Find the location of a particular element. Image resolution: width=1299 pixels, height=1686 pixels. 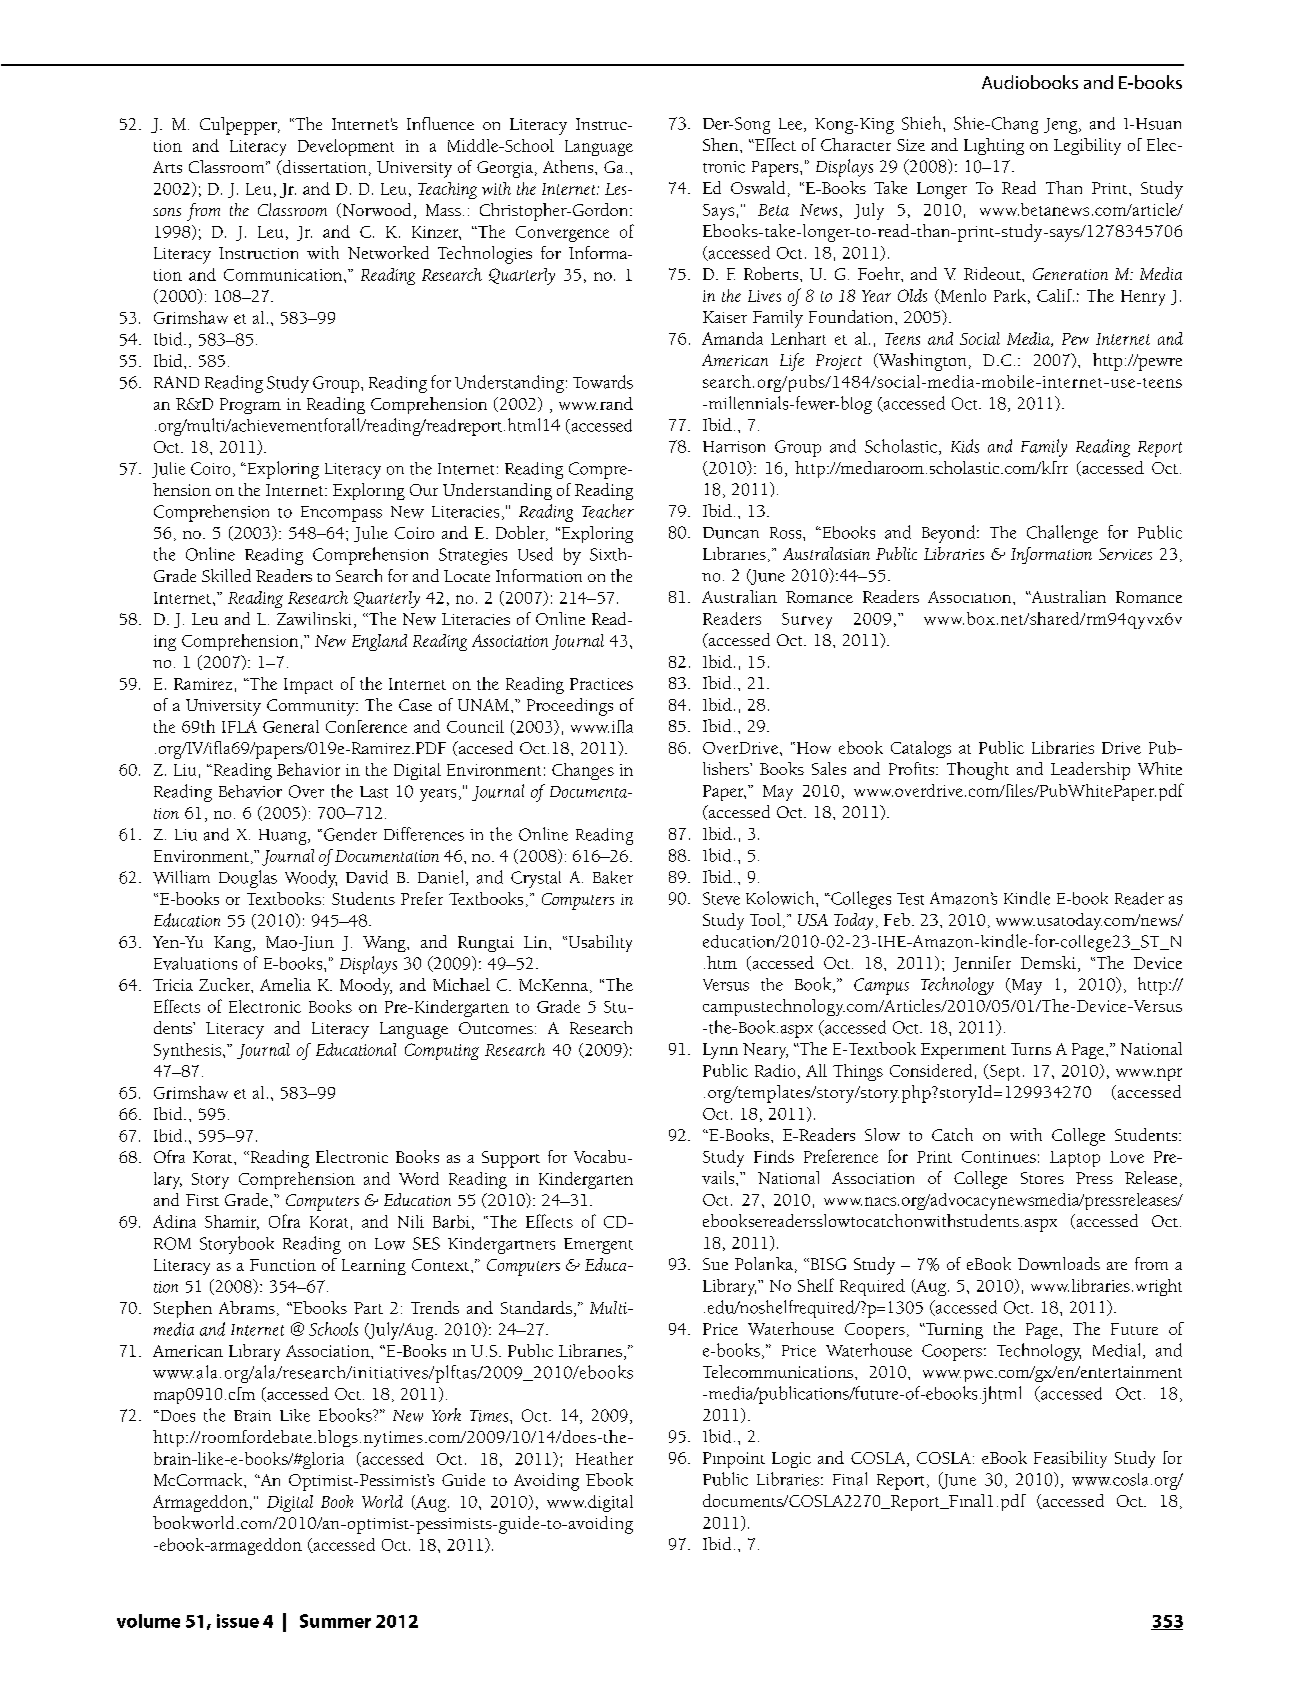

Synthesis is located at coordinates (187, 1051).
